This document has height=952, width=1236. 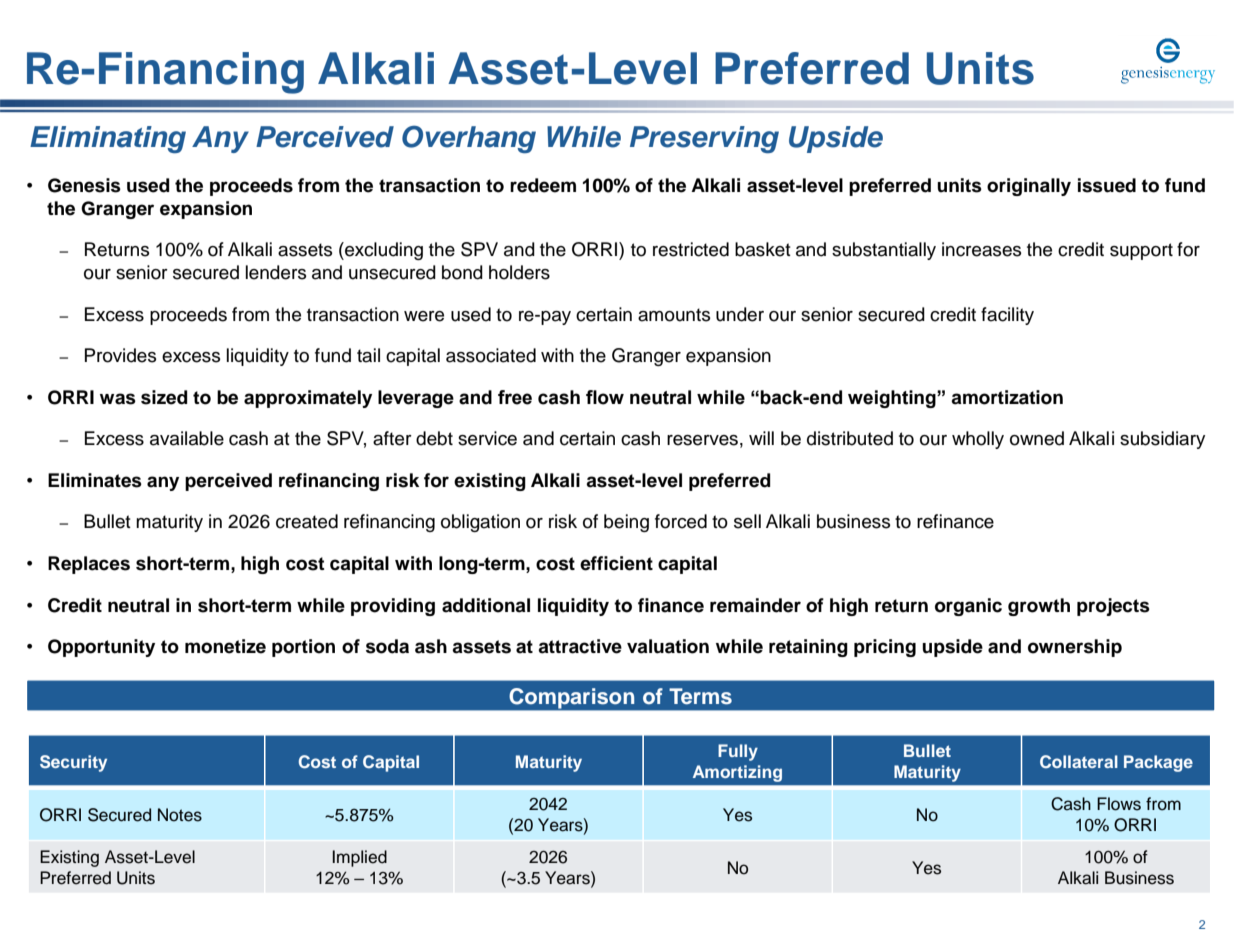 What do you see at coordinates (1007, 316) in the document?
I see `facility` at bounding box center [1007, 316].
